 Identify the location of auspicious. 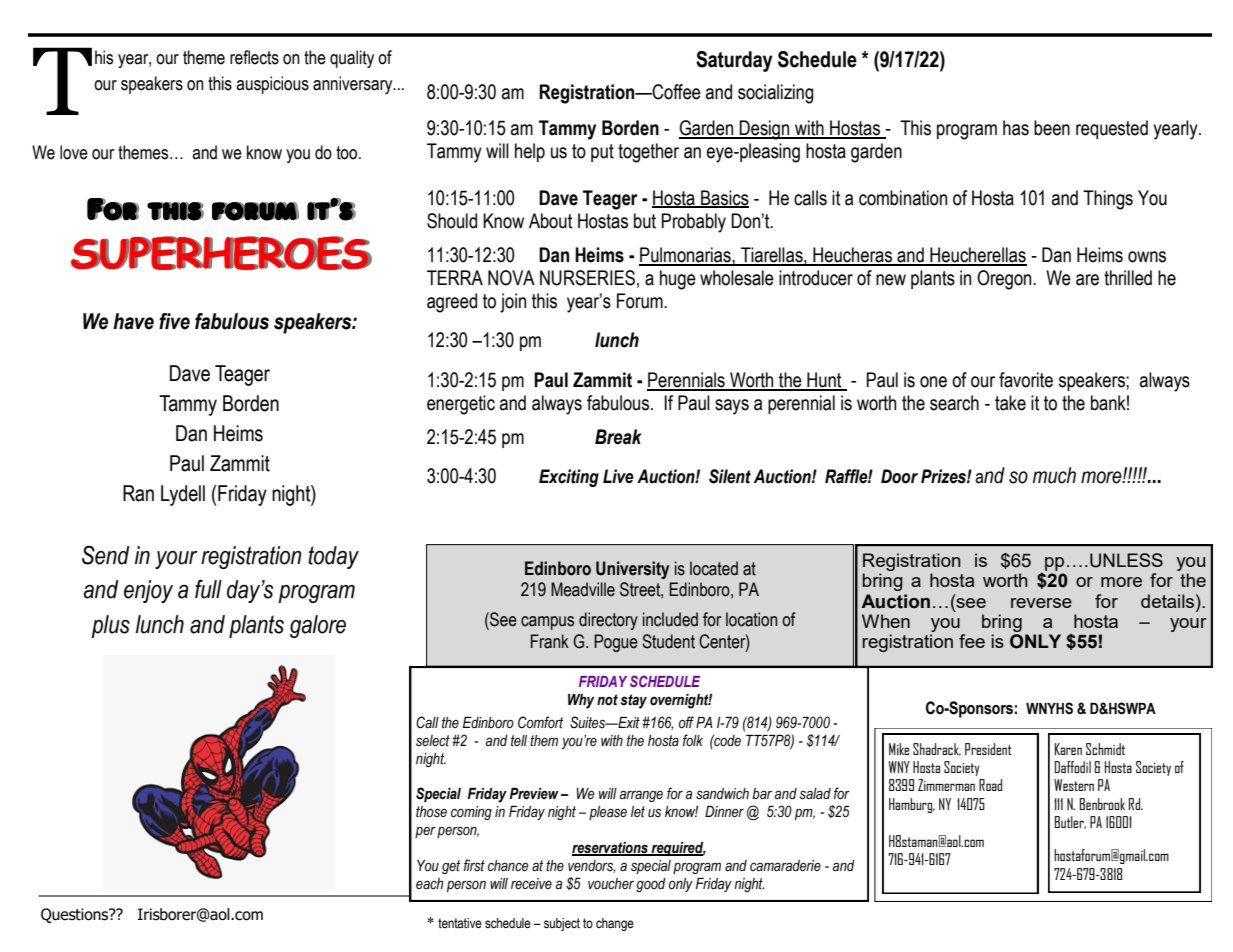
(272, 85).
